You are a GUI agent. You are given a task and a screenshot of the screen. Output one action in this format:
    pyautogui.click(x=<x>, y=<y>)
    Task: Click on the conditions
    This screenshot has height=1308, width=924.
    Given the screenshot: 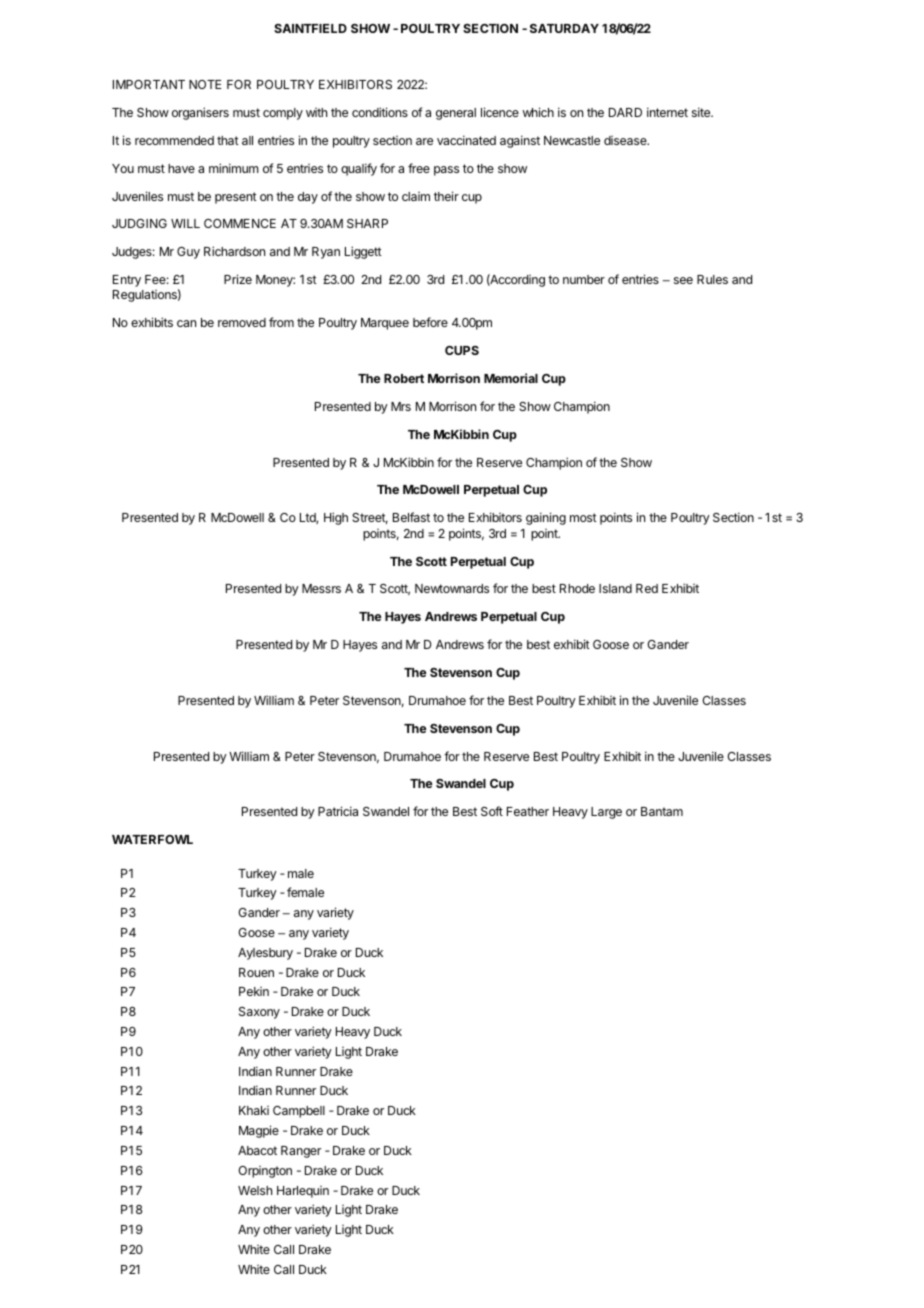 What is the action you would take?
    pyautogui.click(x=380, y=112)
